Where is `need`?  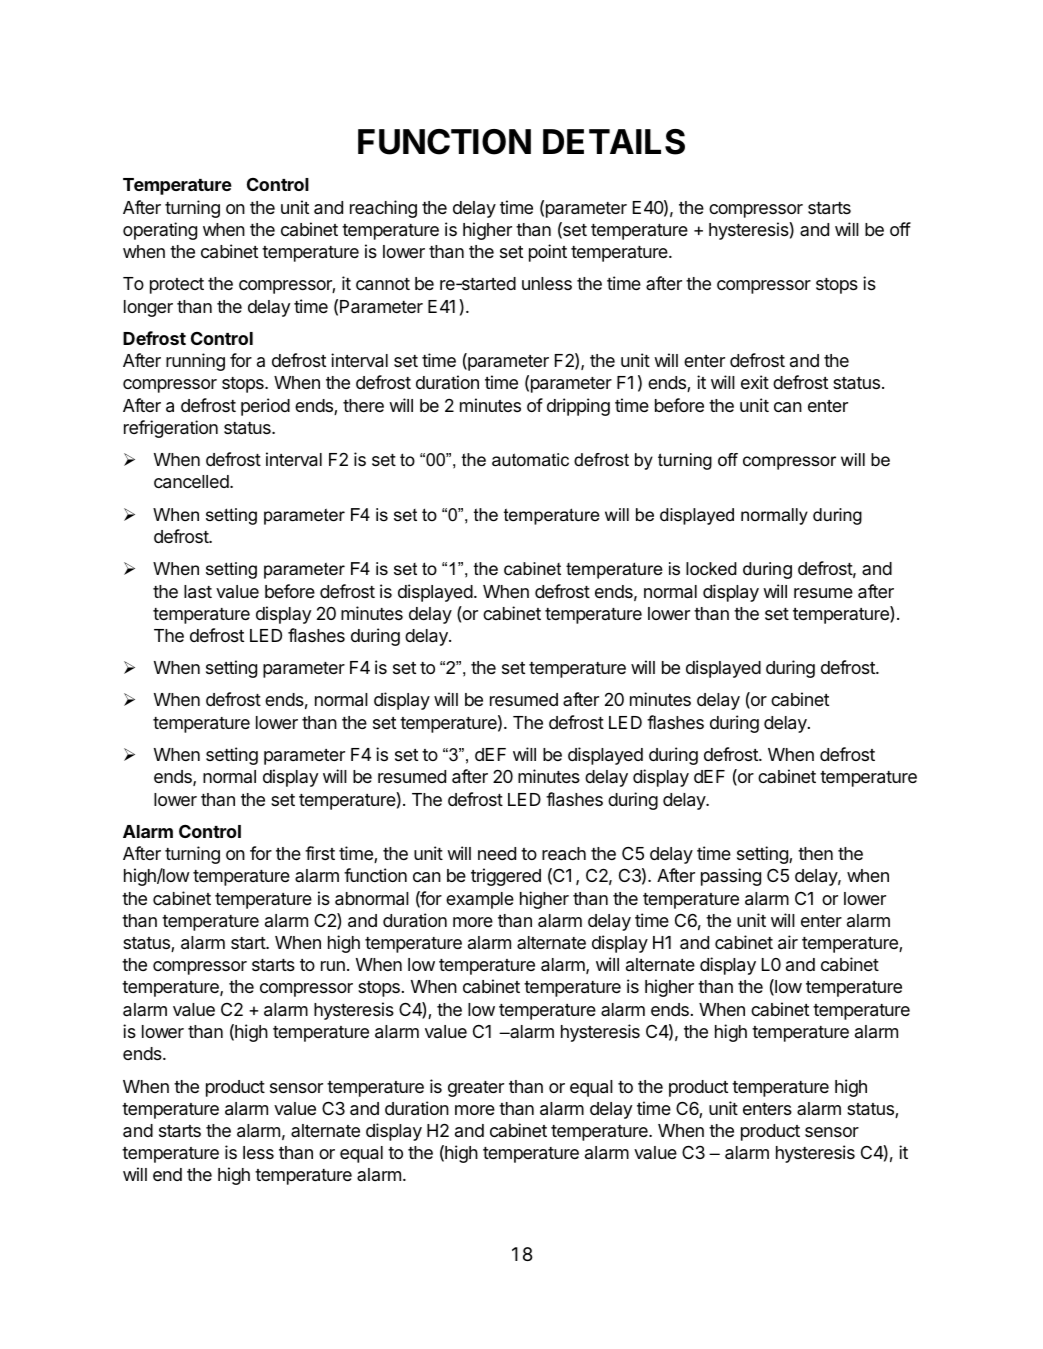
need is located at coordinates (497, 853).
